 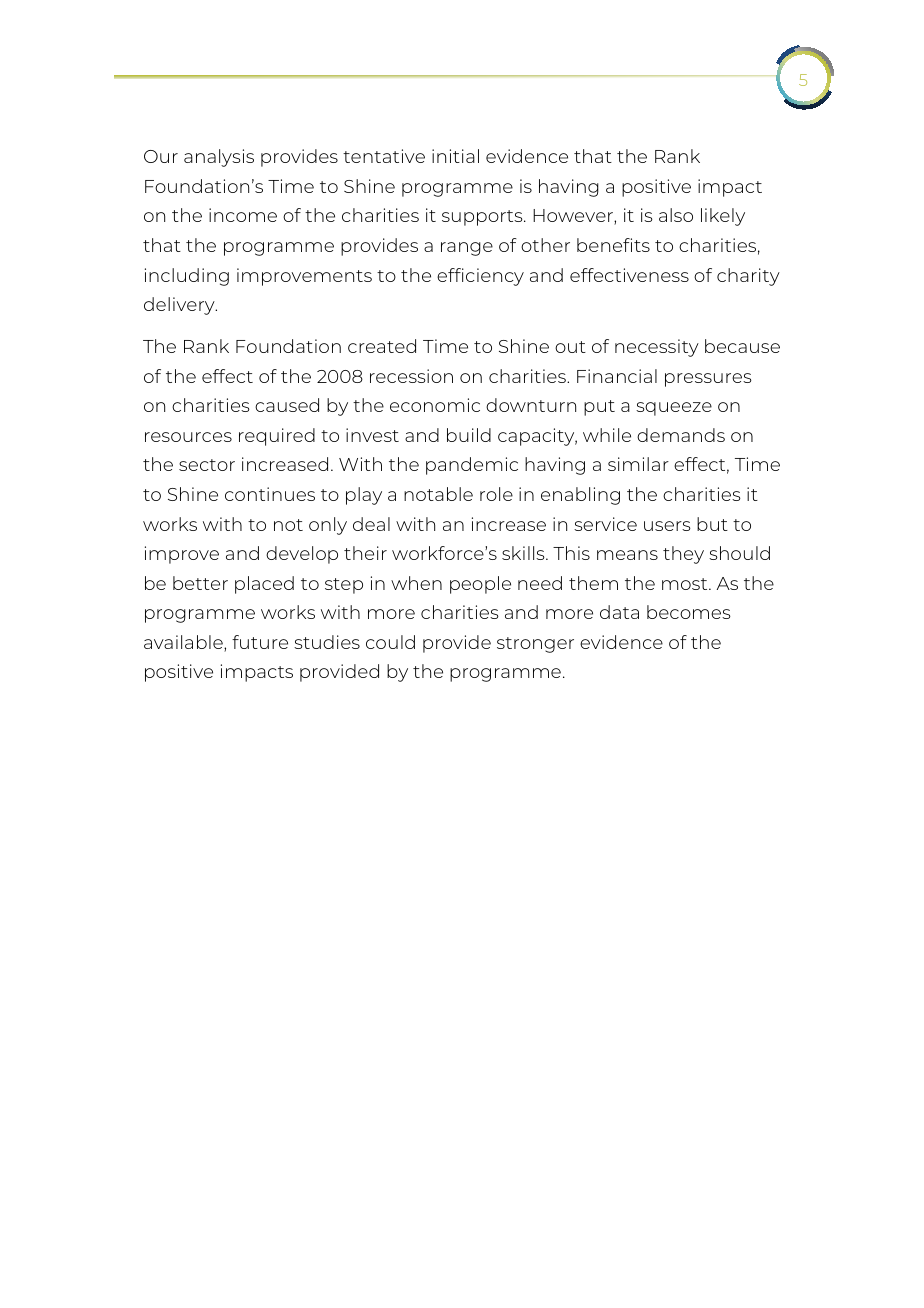 What do you see at coordinates (270, 494) in the document?
I see `continues` at bounding box center [270, 494].
